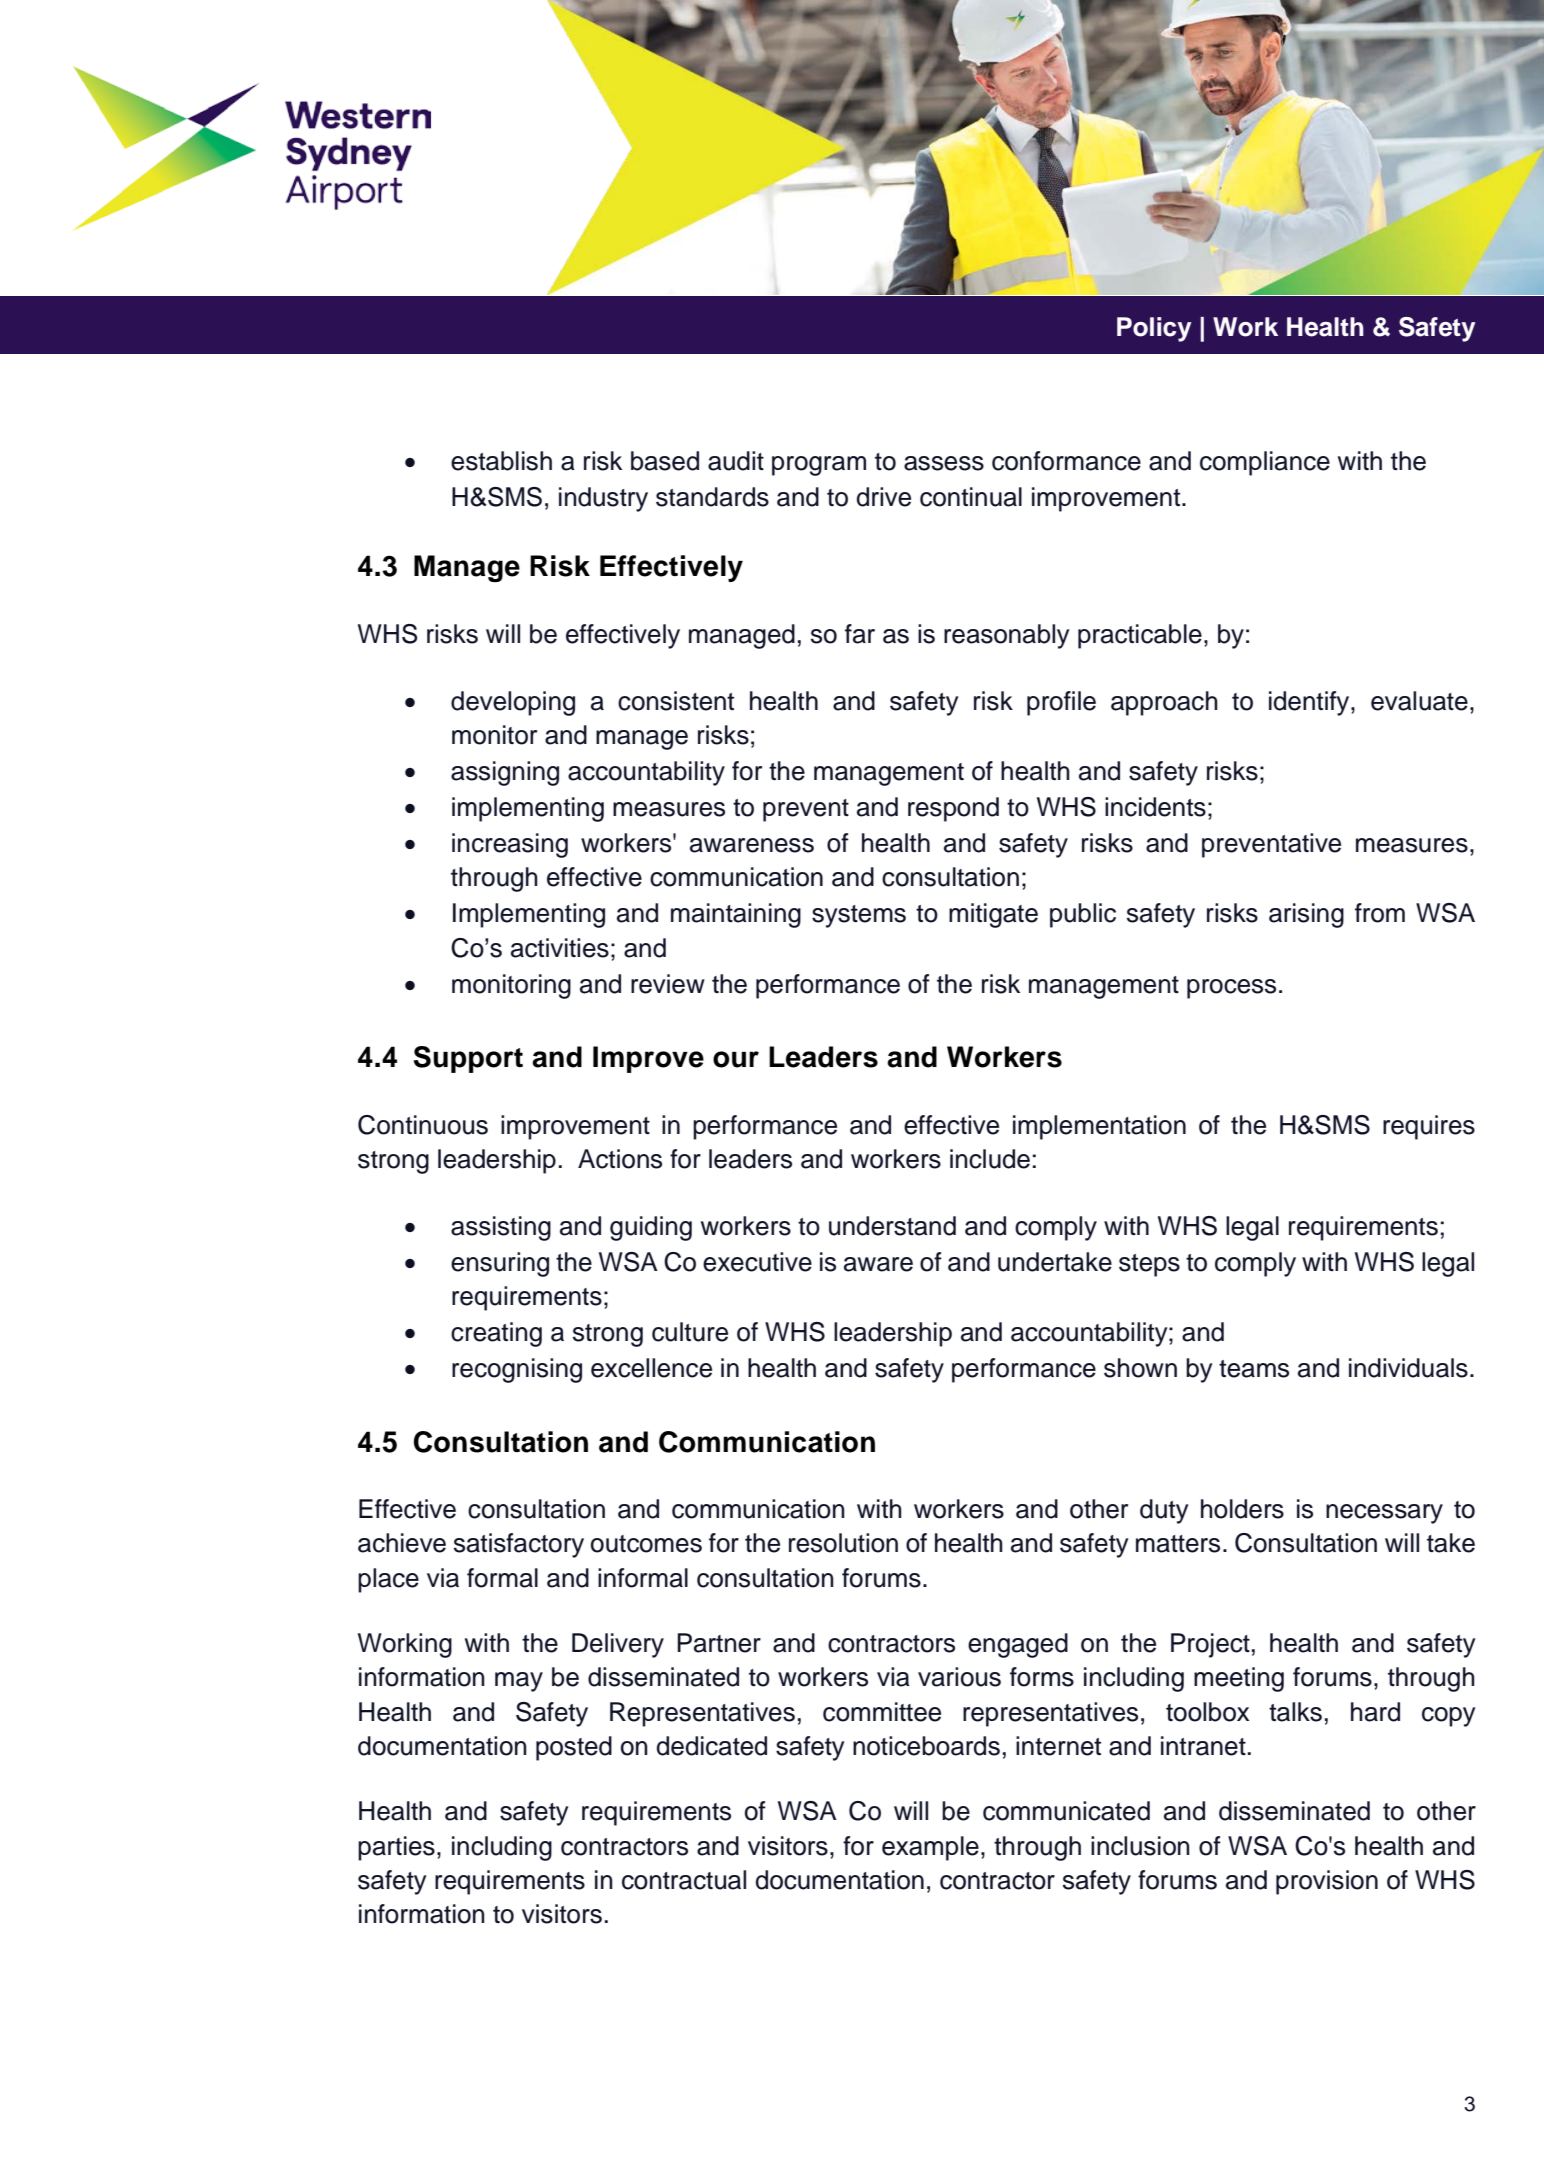  What do you see at coordinates (1327, 1882) in the screenshot?
I see `provision` at bounding box center [1327, 1882].
